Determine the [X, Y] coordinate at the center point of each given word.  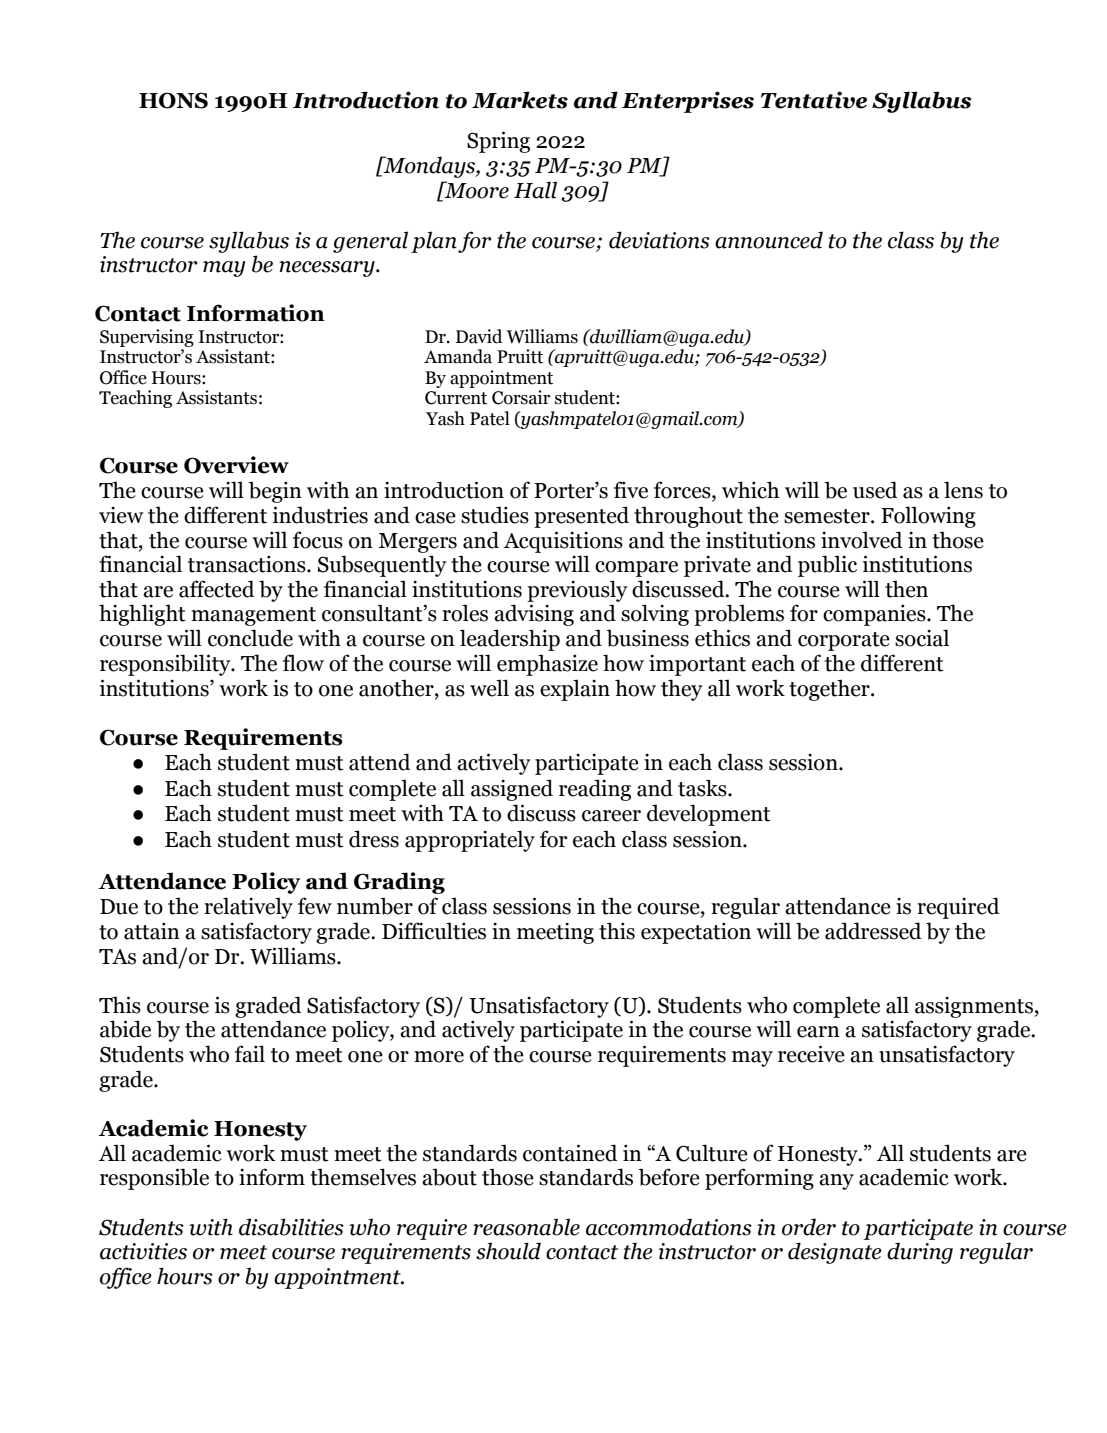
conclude [250, 638]
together [830, 690]
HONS [173, 100]
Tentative [814, 100]
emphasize [547, 665]
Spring [498, 142]
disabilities [291, 1227]
